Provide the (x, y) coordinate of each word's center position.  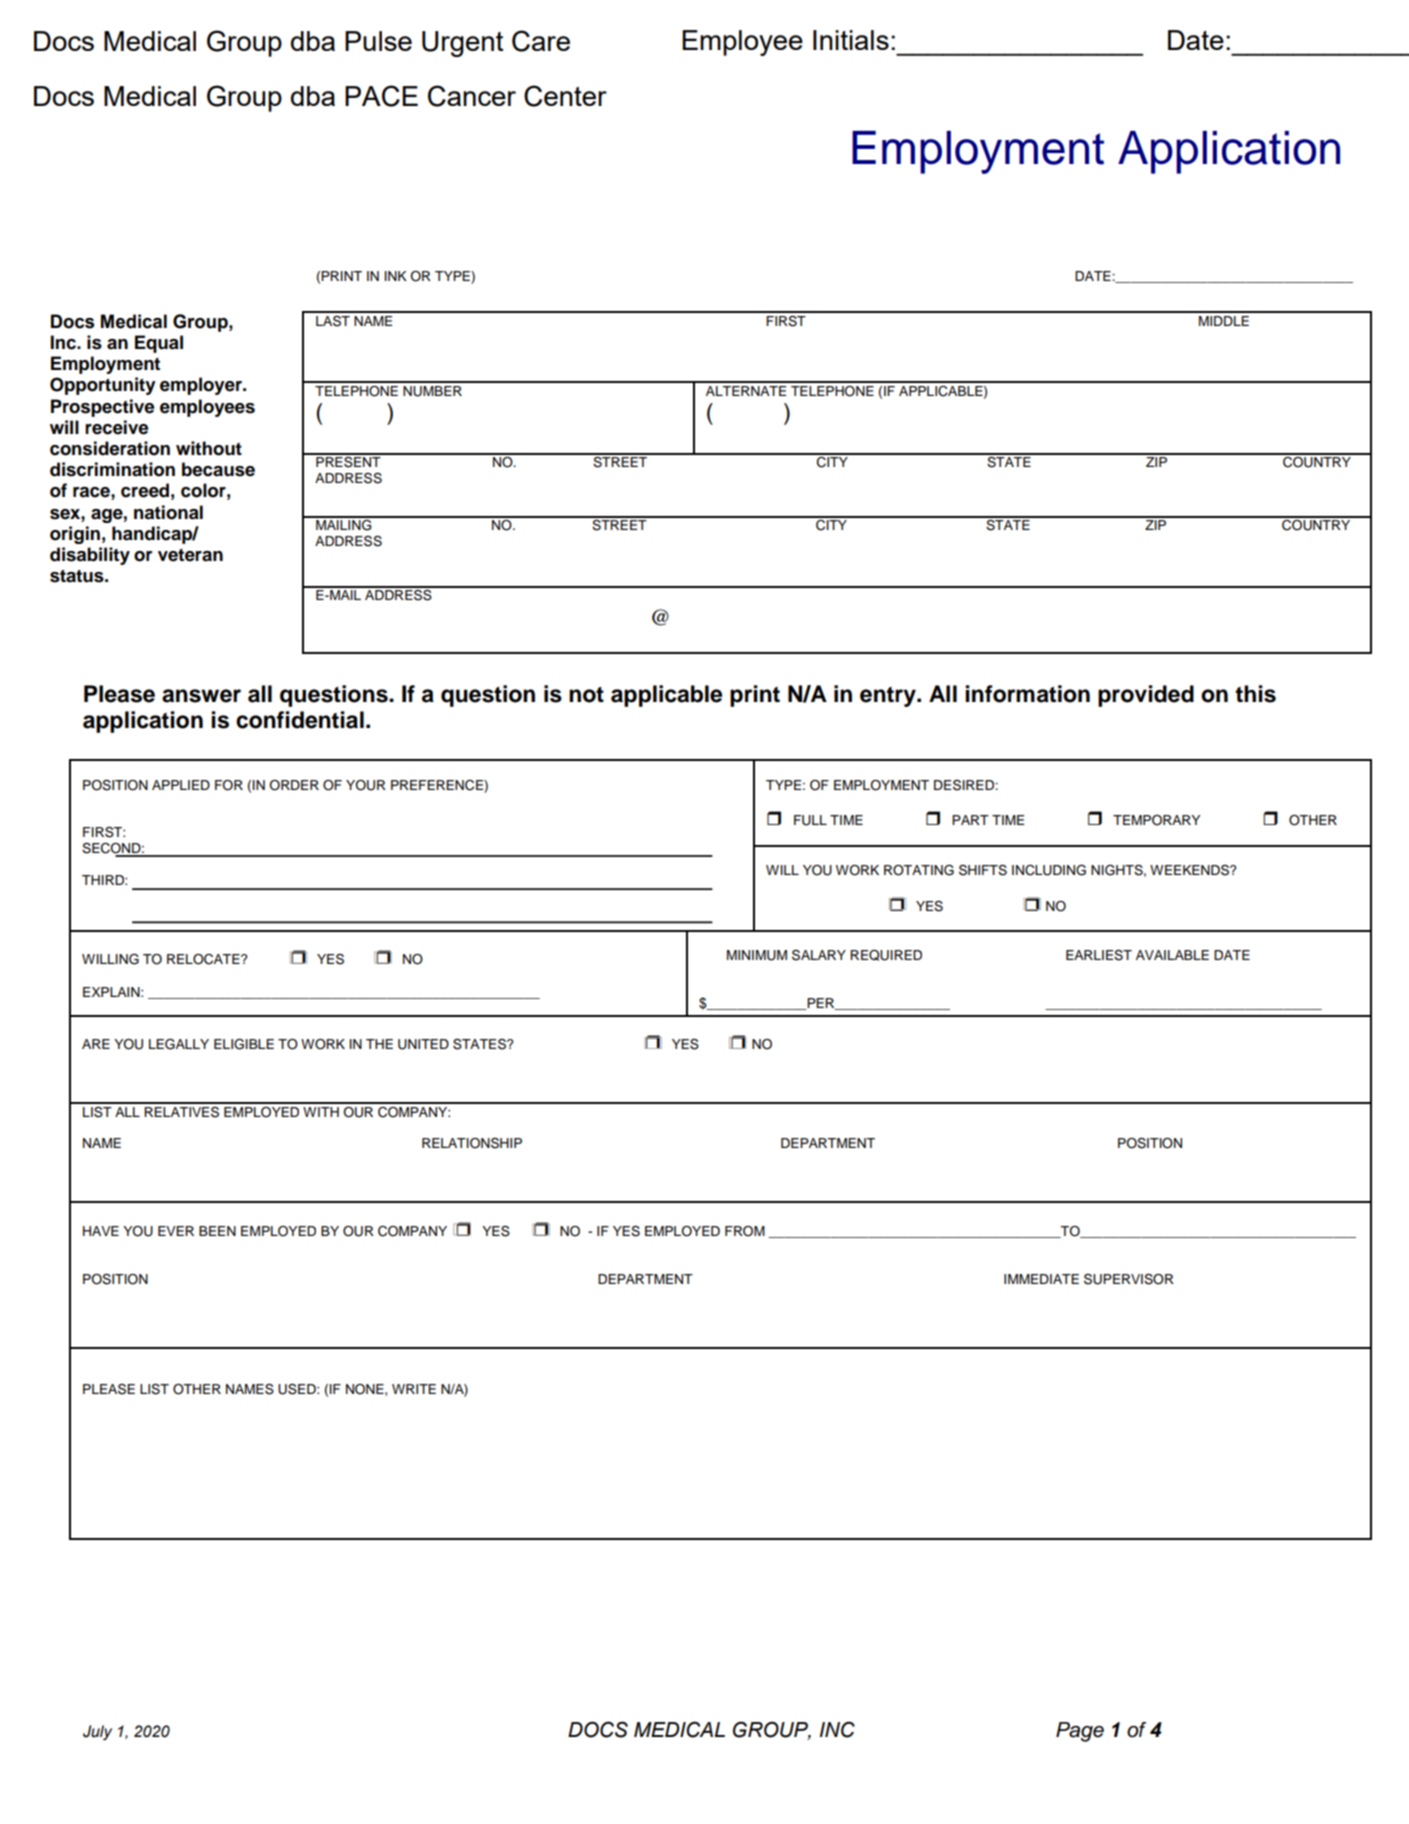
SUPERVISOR (1129, 1279)
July (97, 1733)
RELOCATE (204, 959)
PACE (381, 96)
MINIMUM (757, 955)
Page (1080, 1732)
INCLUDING (1049, 870)
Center (565, 96)
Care (541, 41)
